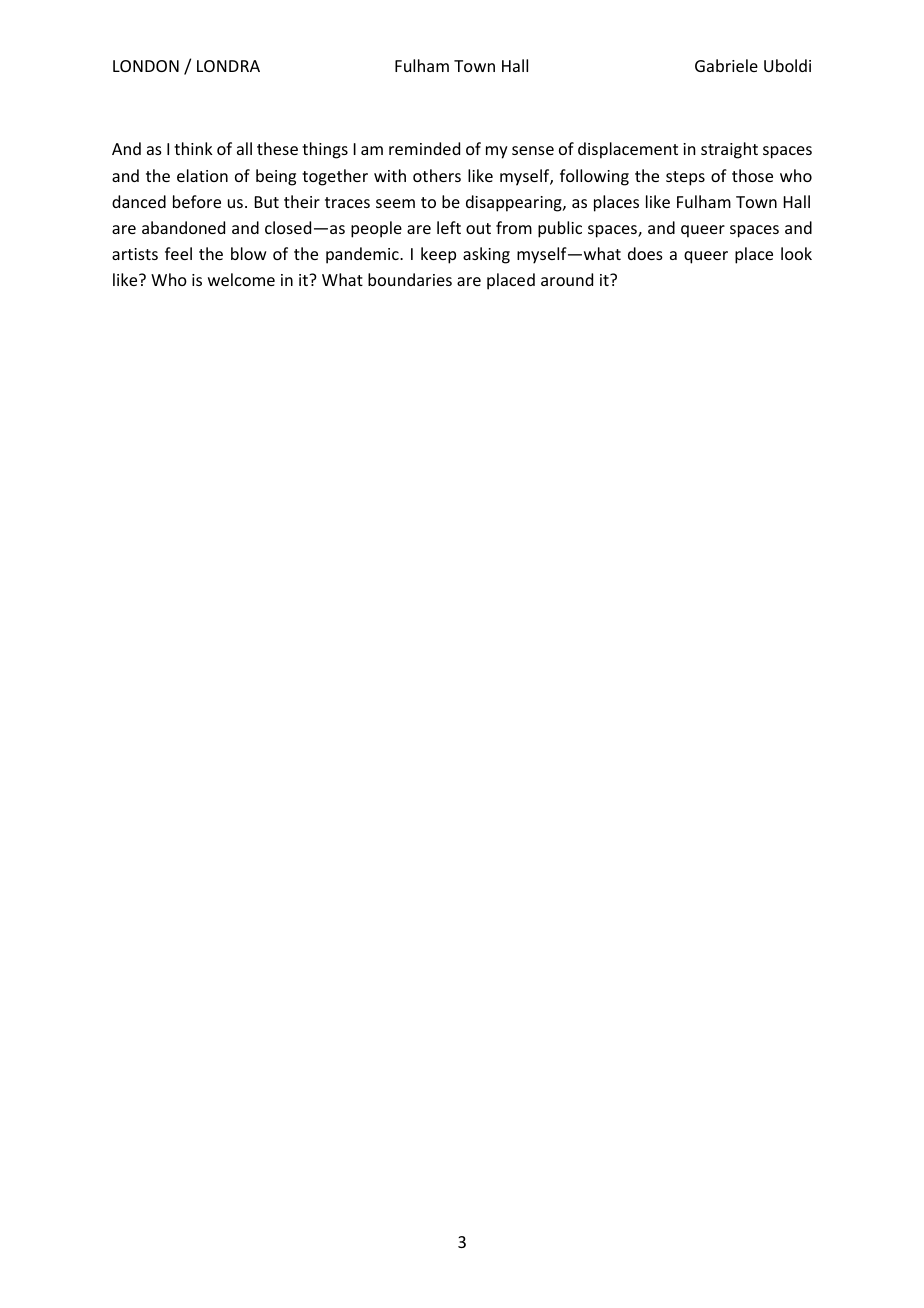 The width and height of the document is (924, 1308). I want to click on does, so click(645, 253).
